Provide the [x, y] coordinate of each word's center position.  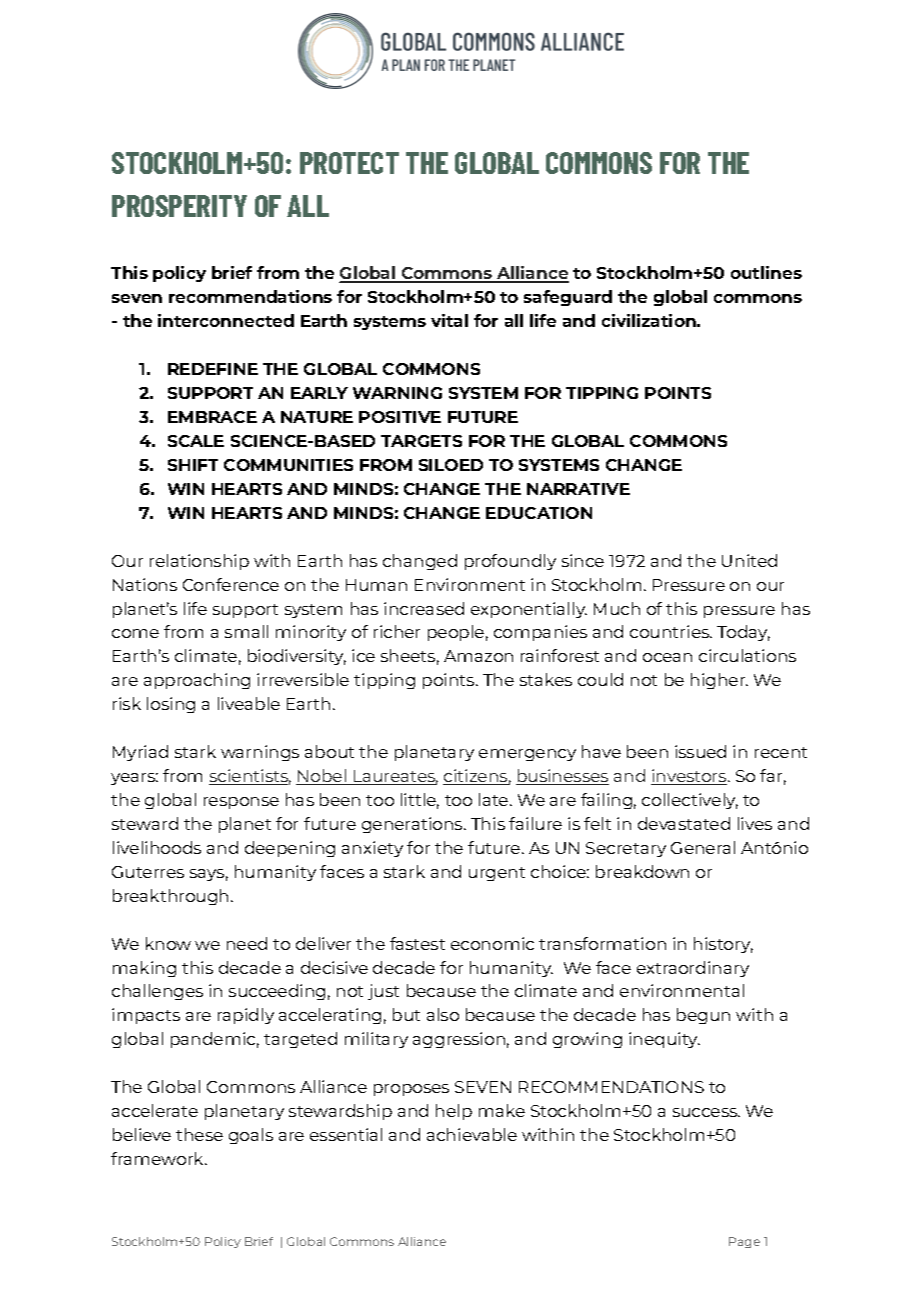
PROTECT [349, 163]
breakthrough [170, 897]
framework [158, 1158]
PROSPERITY [179, 206]
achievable [472, 1134]
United [749, 560]
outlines [766, 272]
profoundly [510, 562]
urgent [497, 874]
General [703, 847]
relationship [199, 562]
